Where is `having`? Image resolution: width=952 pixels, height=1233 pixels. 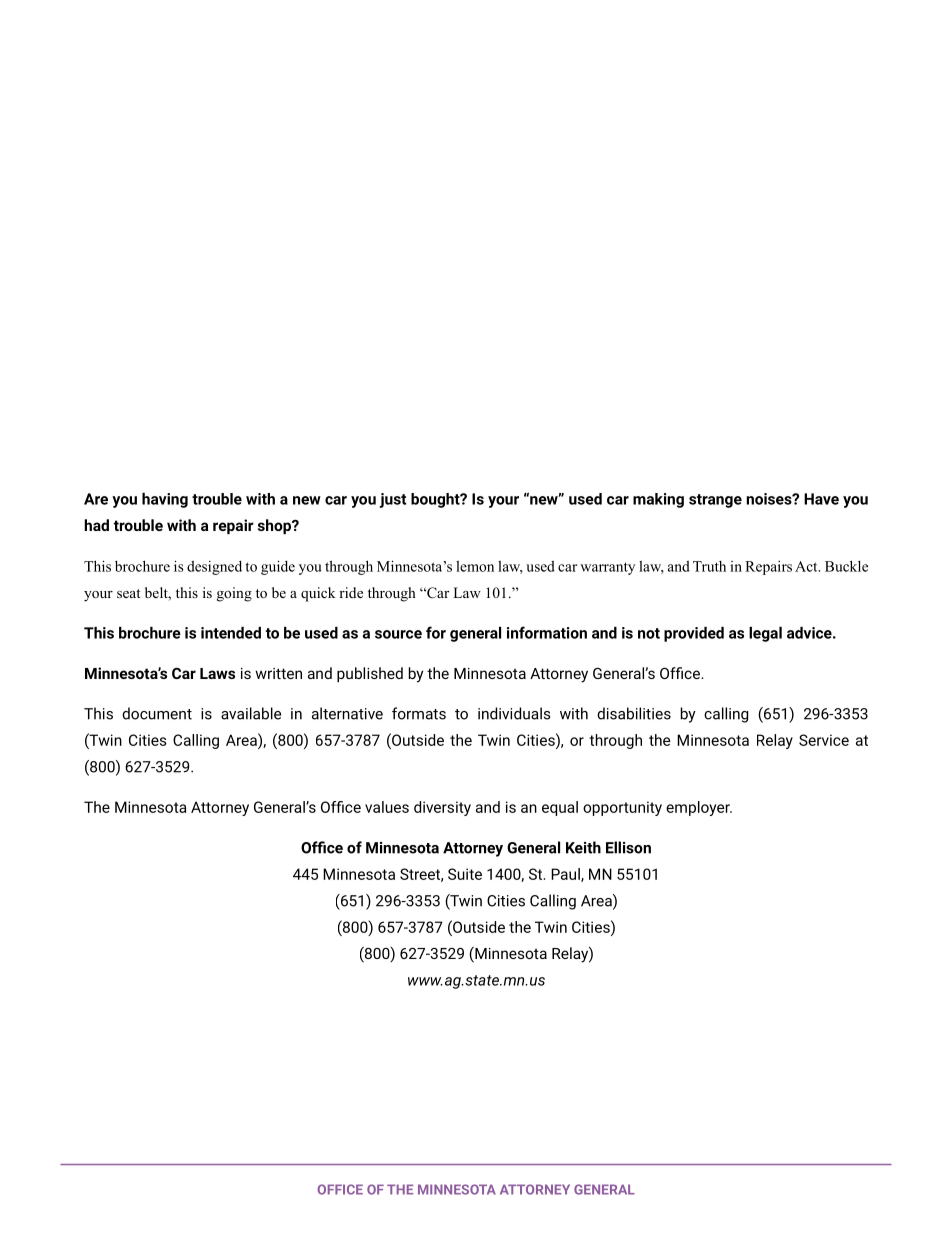 having is located at coordinates (165, 500).
